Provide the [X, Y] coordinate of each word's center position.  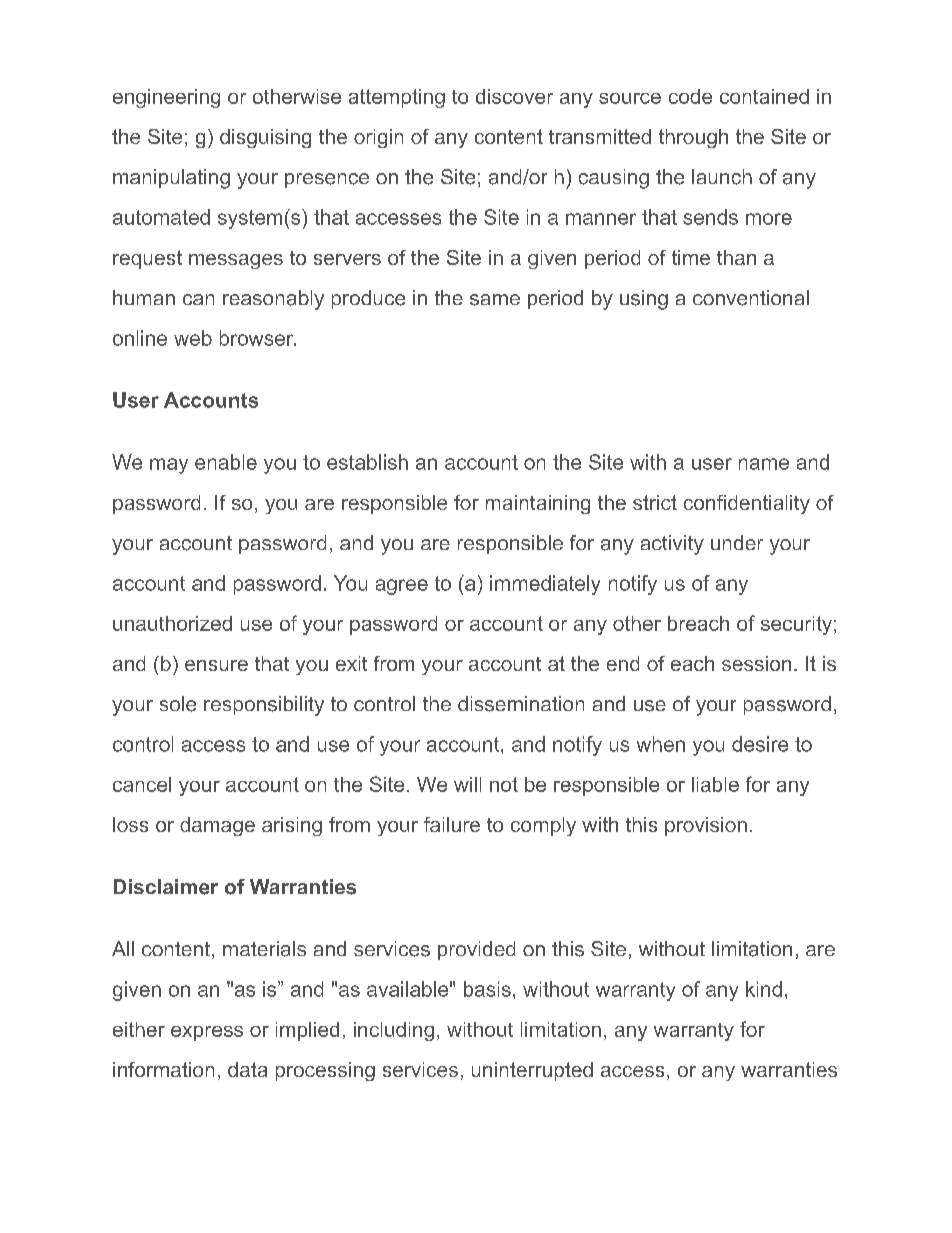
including [394, 1031]
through [693, 138]
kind [764, 989]
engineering [166, 98]
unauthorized [172, 623]
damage [217, 826]
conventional [751, 298]
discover [514, 96]
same [495, 300]
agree [402, 587]
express [207, 1033]
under [737, 542]
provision [706, 826]
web [193, 338]
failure [452, 824]
